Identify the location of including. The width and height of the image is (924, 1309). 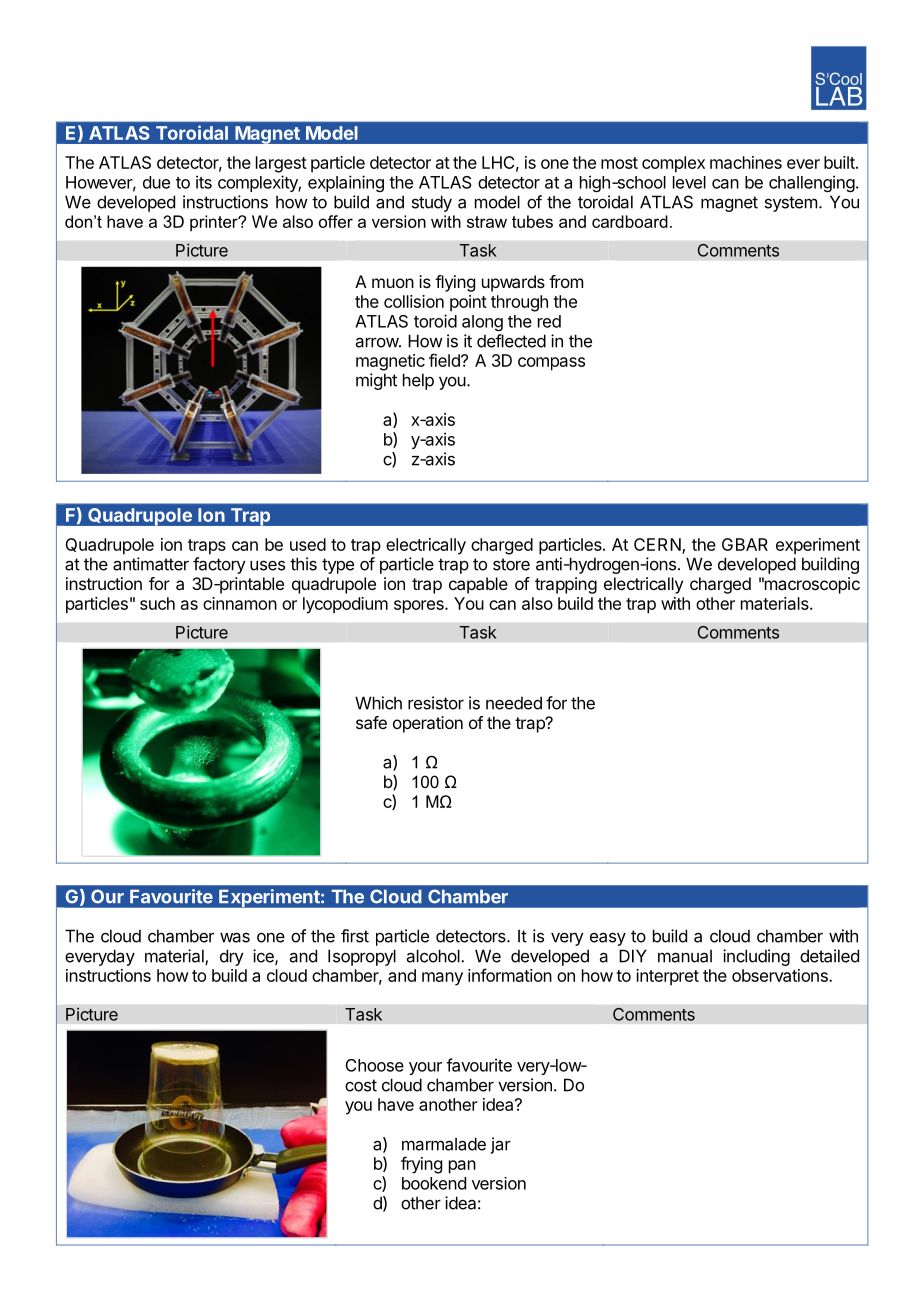
(756, 957).
